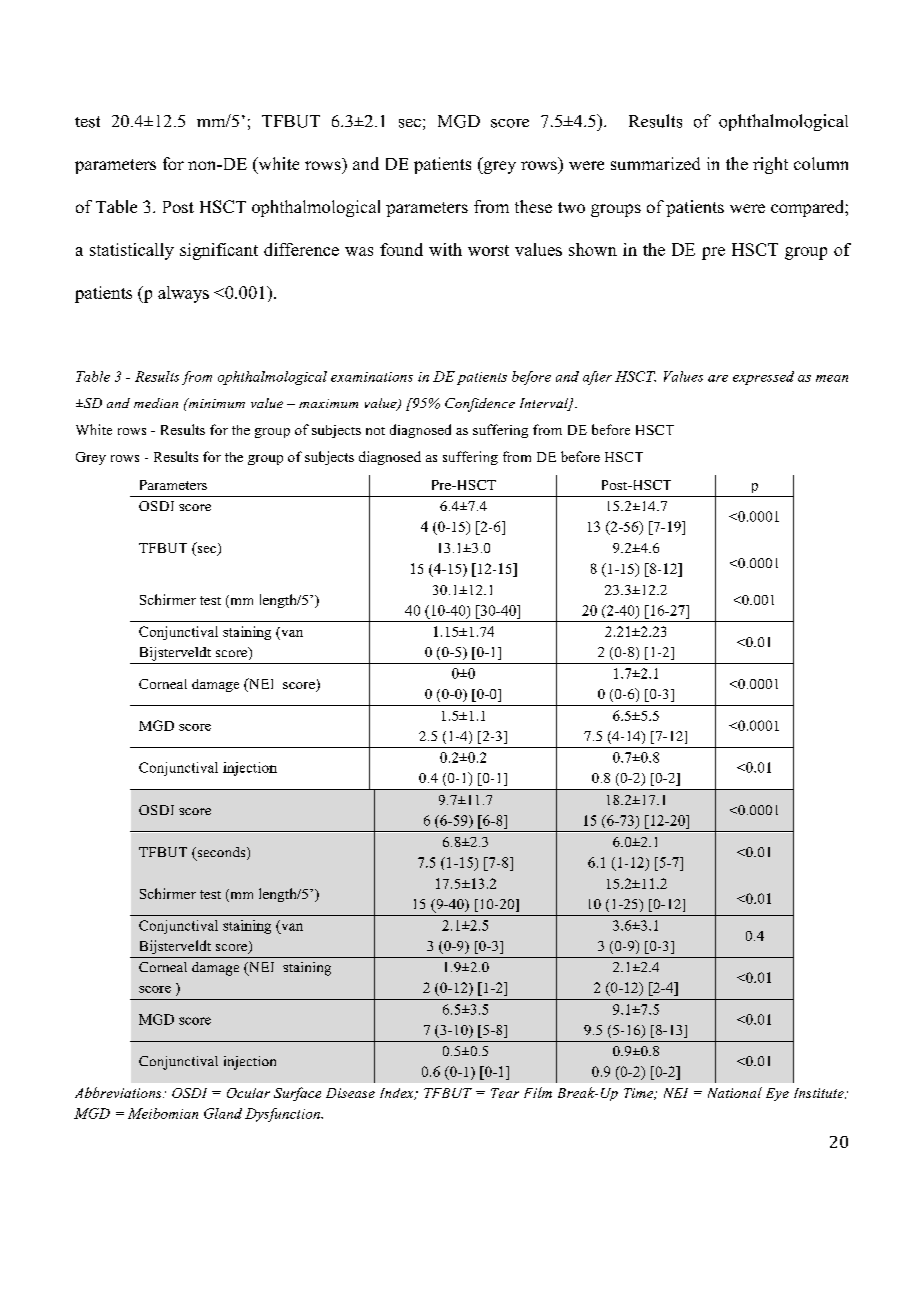  What do you see at coordinates (770, 165) in the screenshot?
I see `right` at bounding box center [770, 165].
